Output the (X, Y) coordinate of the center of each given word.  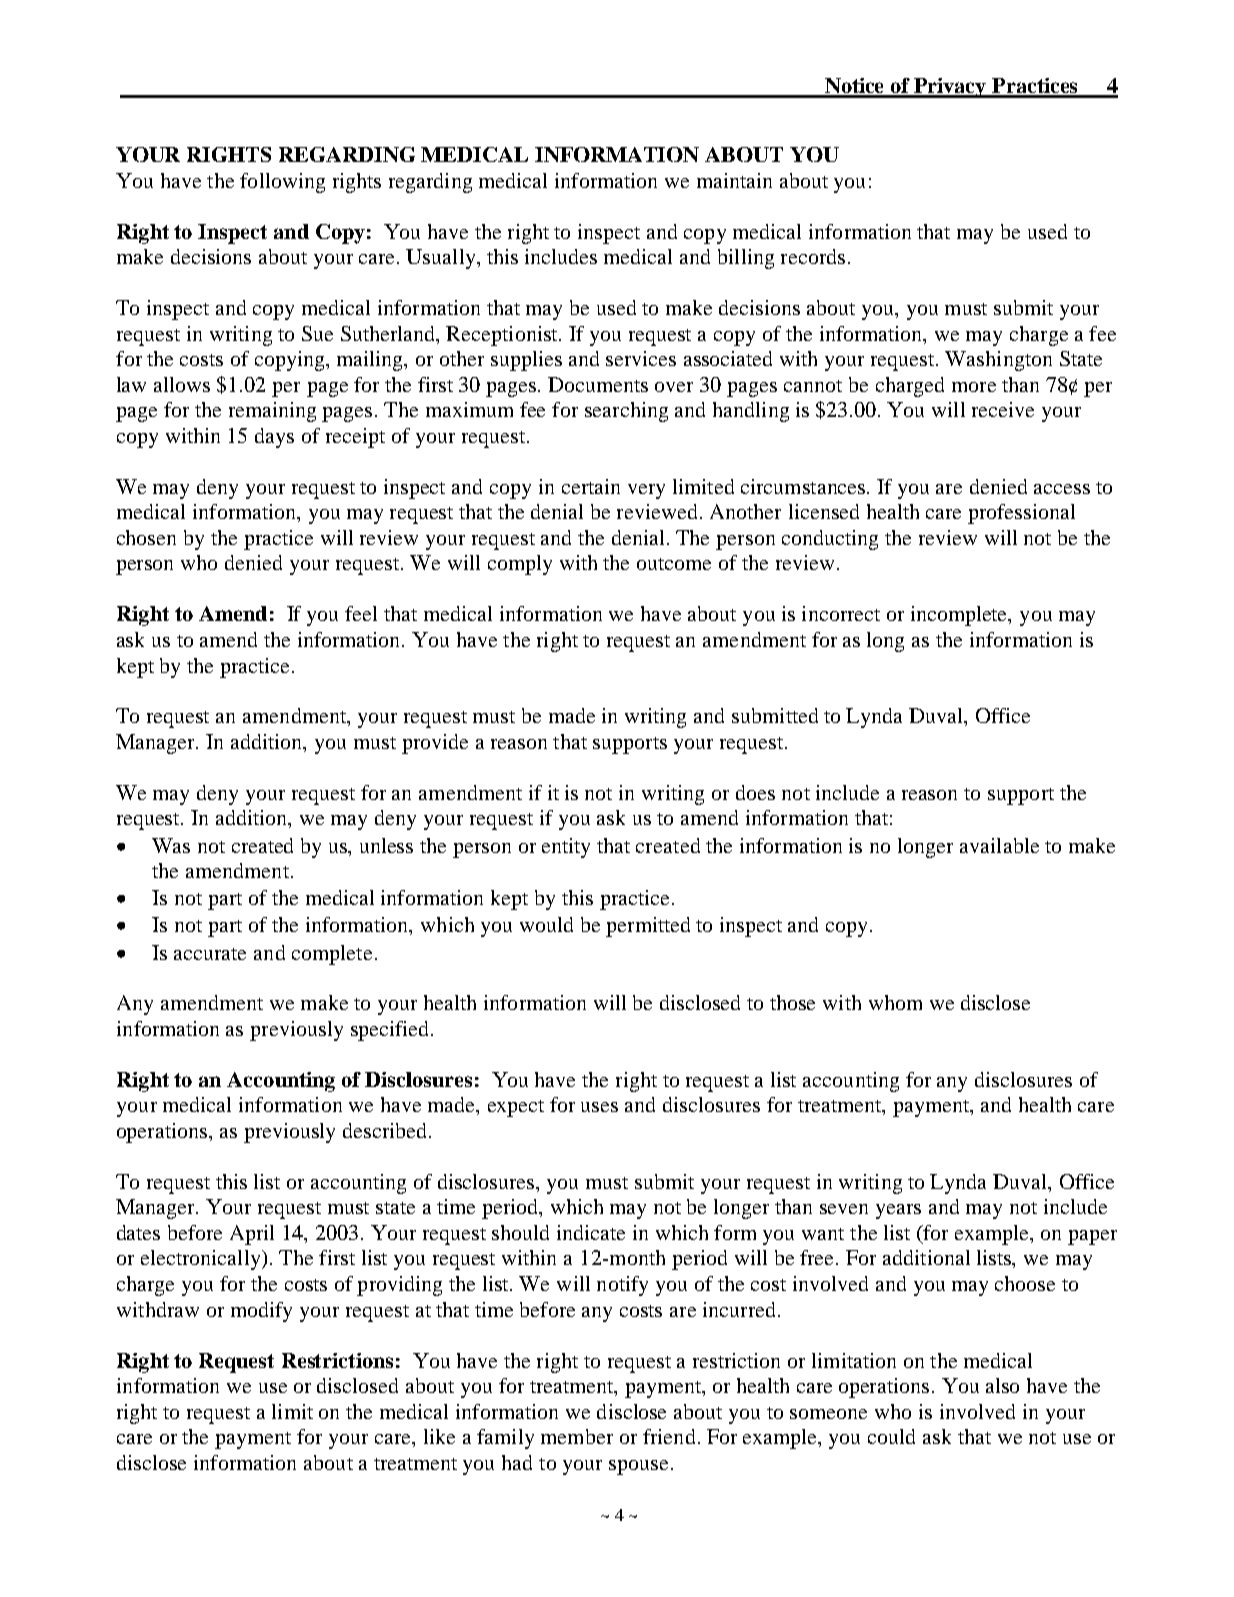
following (282, 183)
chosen (146, 537)
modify (261, 1312)
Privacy (951, 88)
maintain (734, 180)
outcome (674, 564)
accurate (210, 954)
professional (1021, 514)
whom (895, 1002)
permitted (648, 927)
